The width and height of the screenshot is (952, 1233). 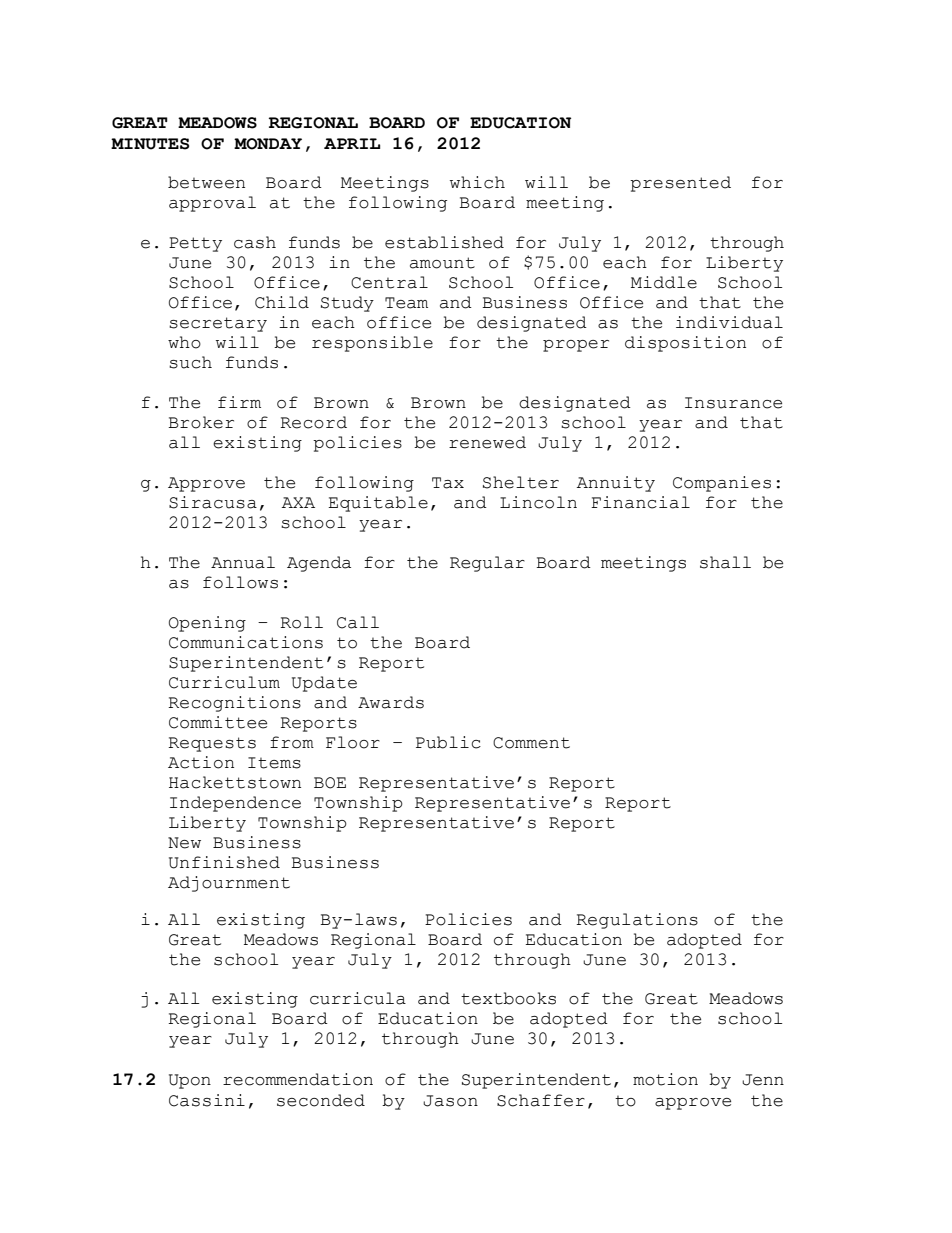 What do you see at coordinates (725, 562) in the screenshot?
I see `shall` at bounding box center [725, 562].
